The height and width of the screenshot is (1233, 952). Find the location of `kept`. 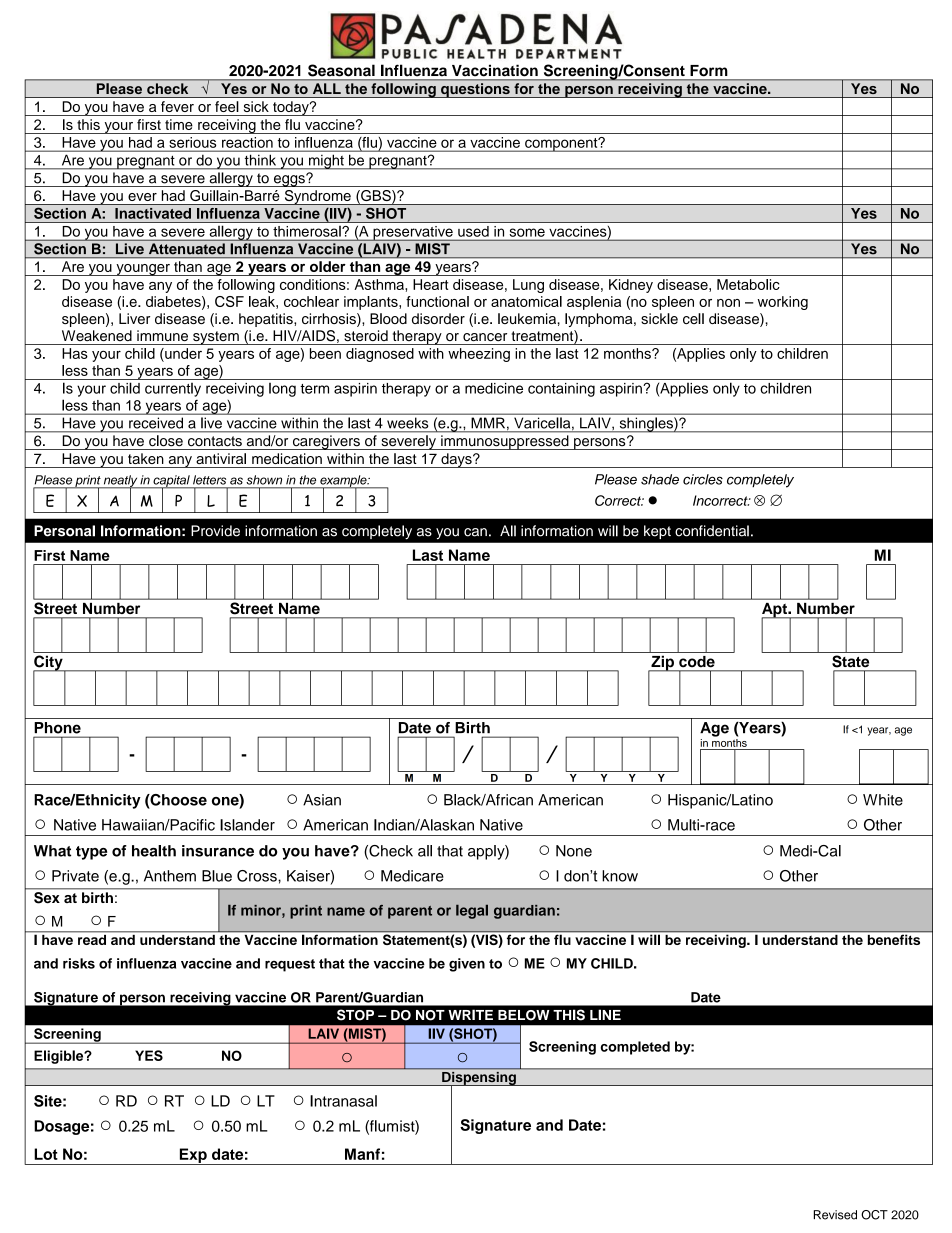

kept is located at coordinates (657, 532).
